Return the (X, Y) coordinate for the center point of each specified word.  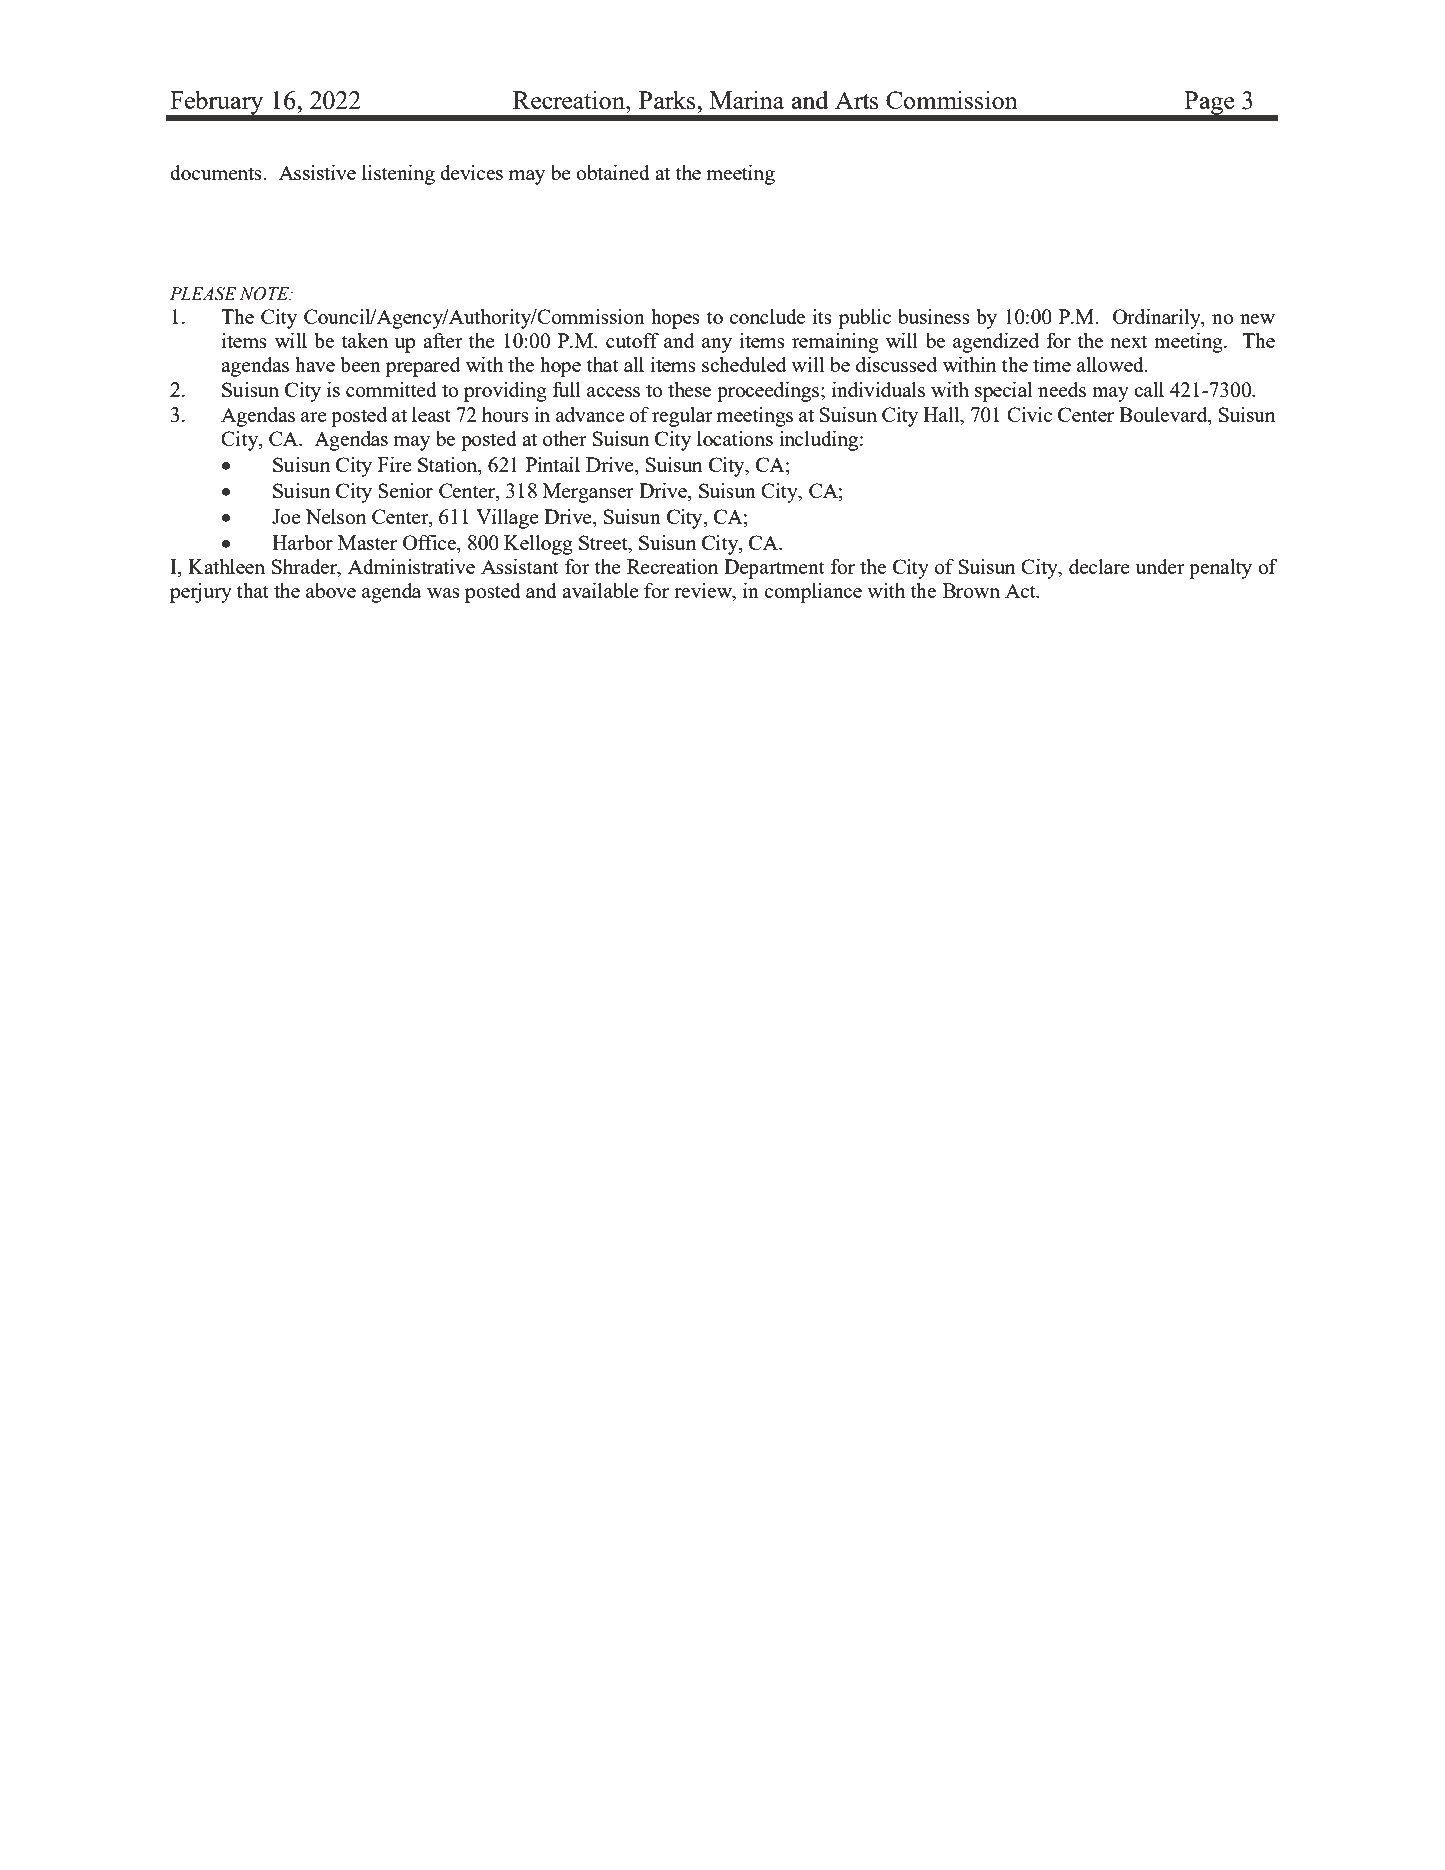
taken (365, 340)
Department (774, 569)
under (1160, 566)
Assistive (317, 172)
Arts (857, 100)
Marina (747, 99)
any (717, 345)
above (331, 590)
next (1128, 341)
